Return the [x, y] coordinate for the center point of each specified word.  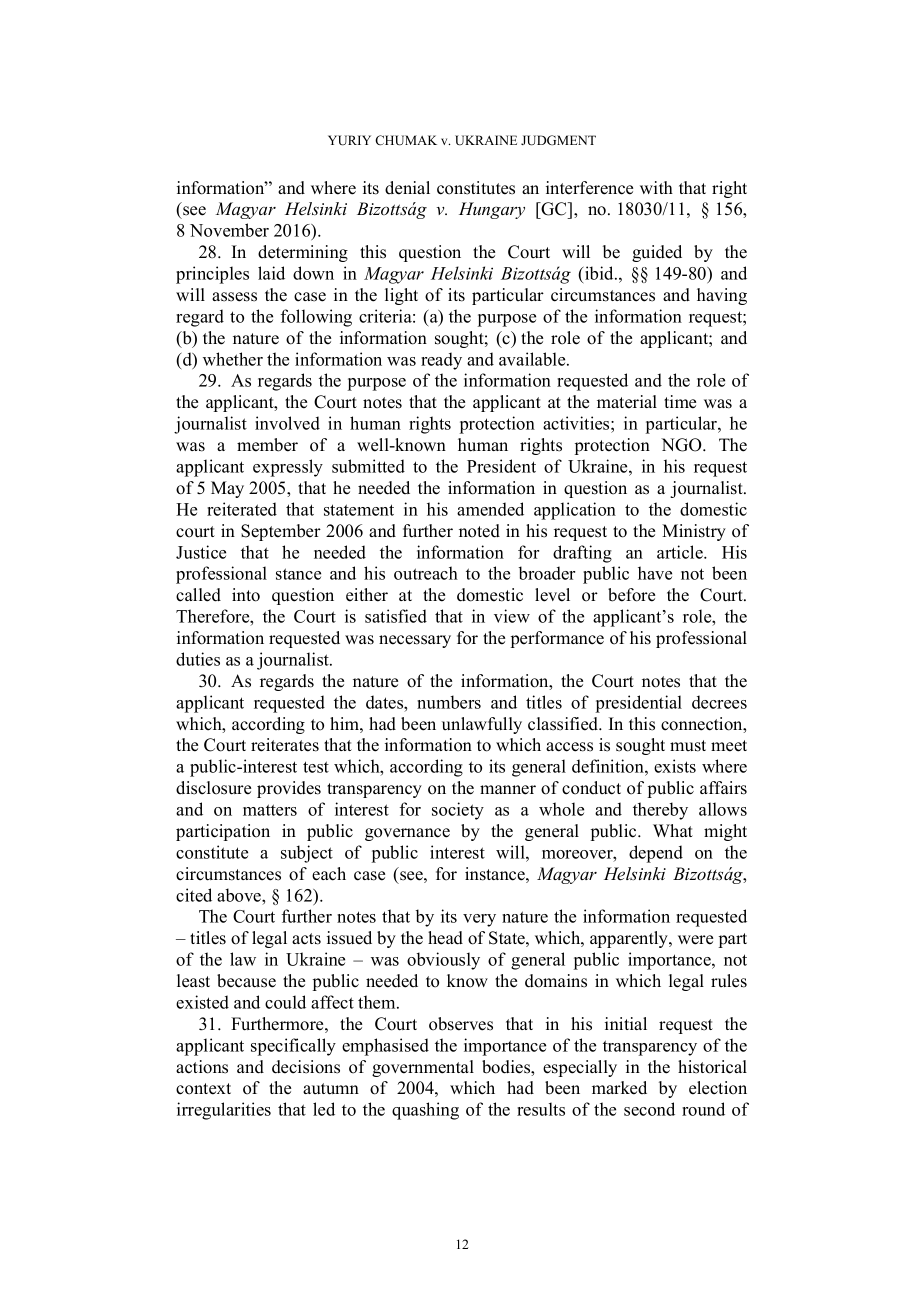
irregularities [224, 1111]
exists [675, 766]
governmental [423, 1068]
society [458, 811]
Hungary [492, 210]
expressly [288, 468]
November [229, 230]
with [656, 187]
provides [289, 789]
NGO [682, 445]
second [649, 1109]
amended [490, 509]
